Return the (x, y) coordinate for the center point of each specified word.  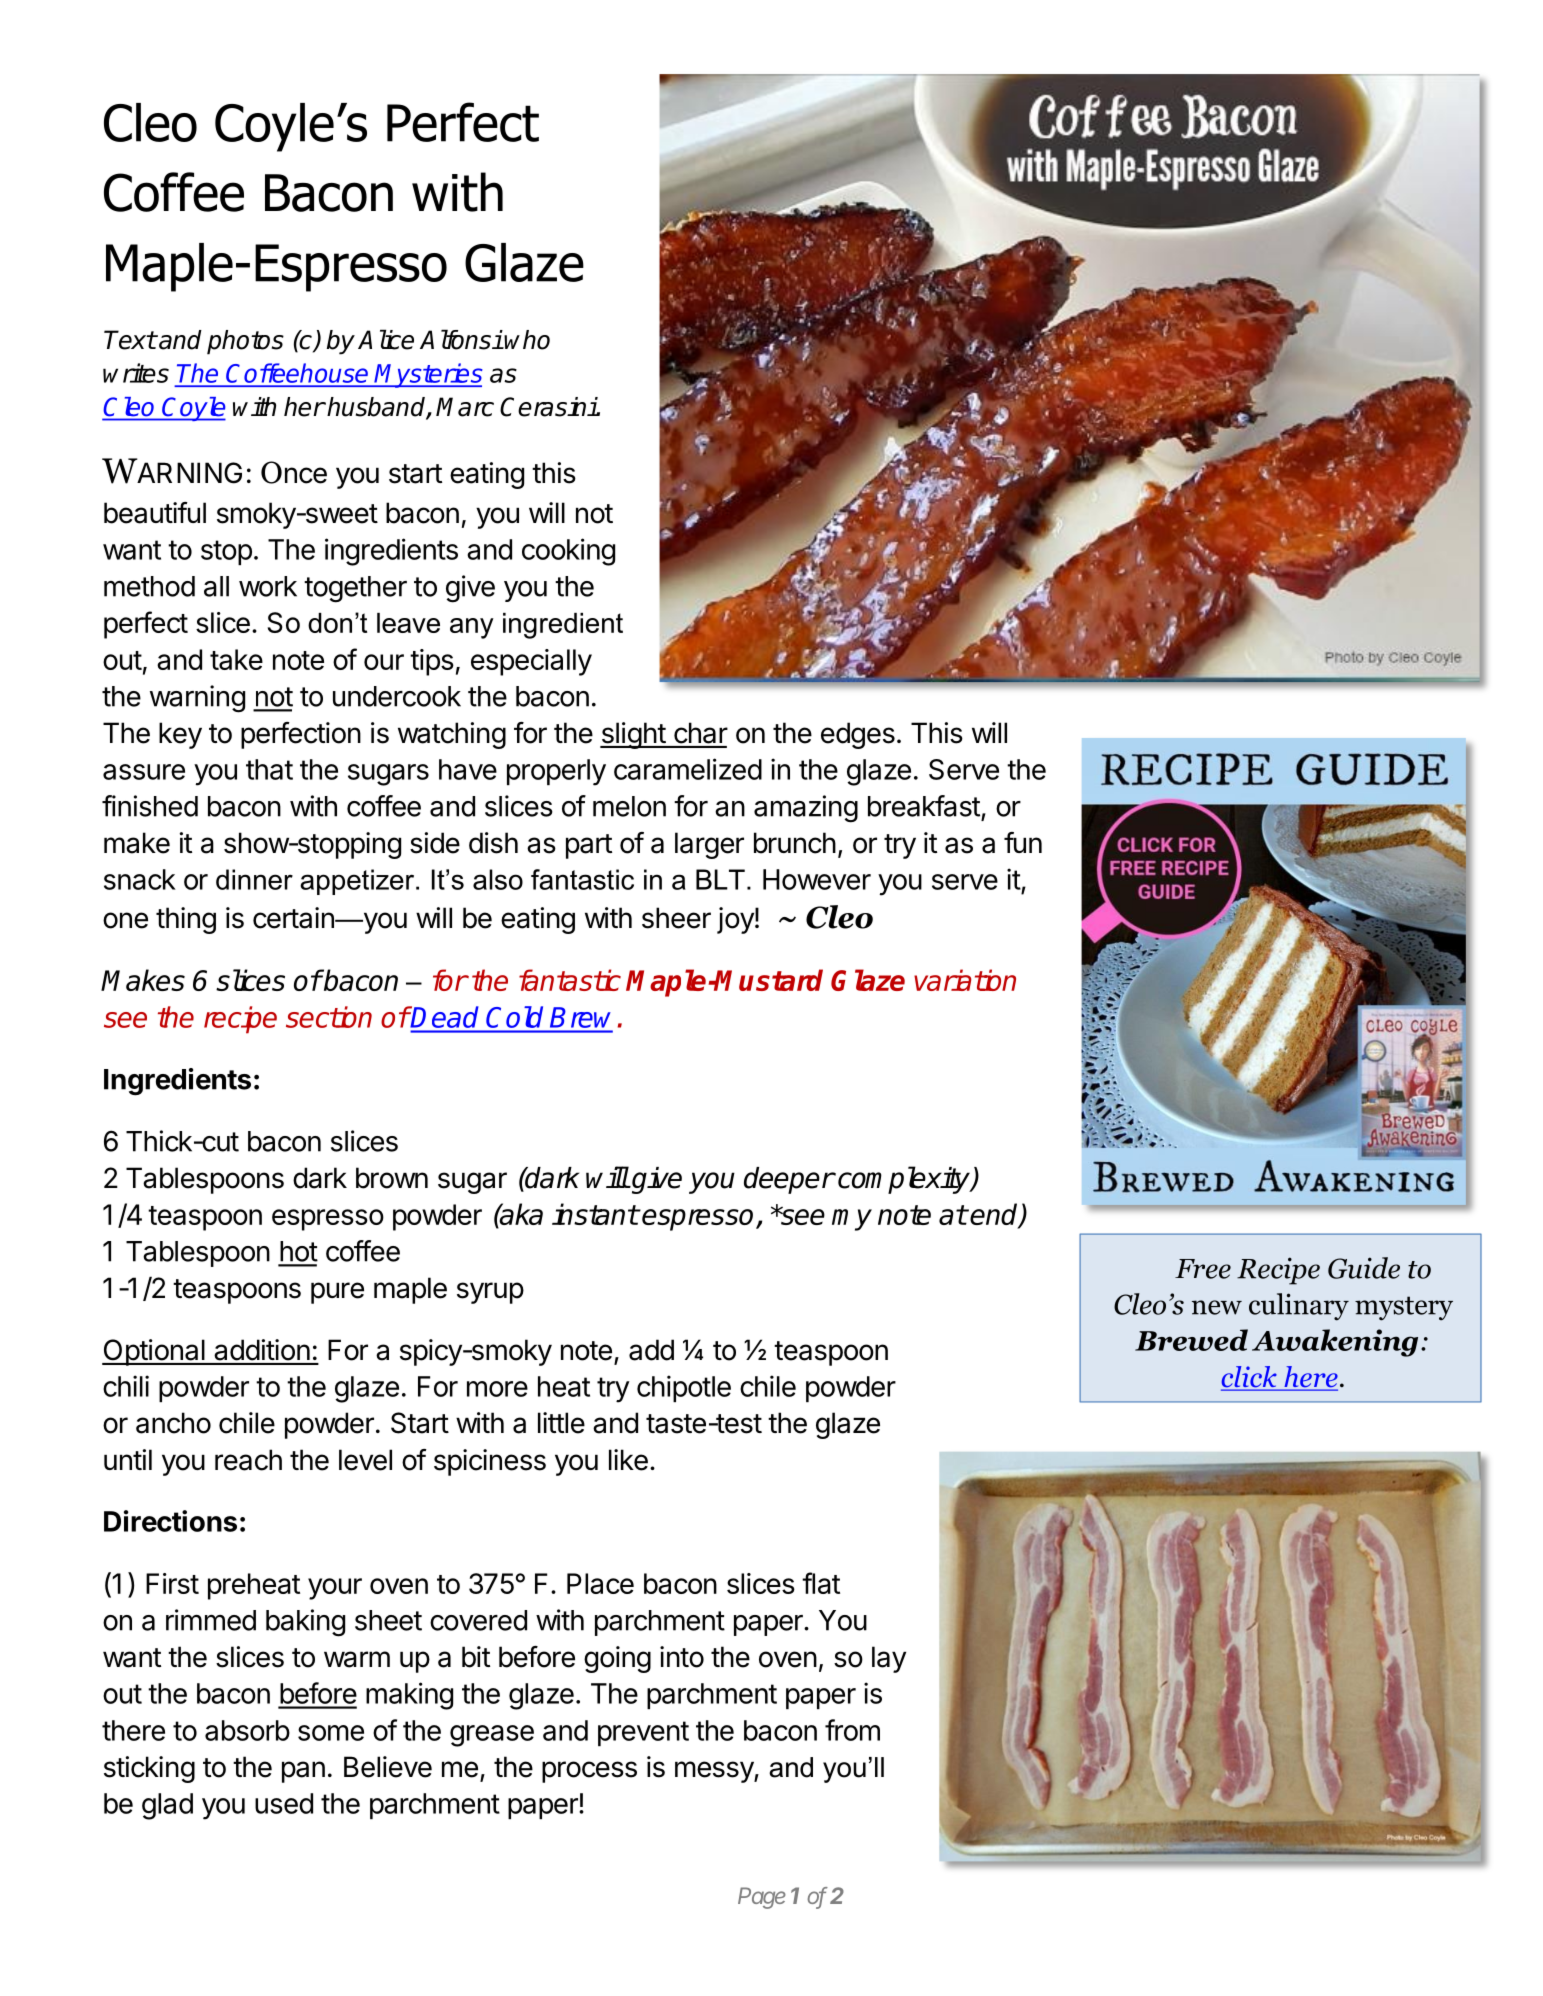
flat (821, 1583)
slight (633, 735)
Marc (465, 407)
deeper (789, 1180)
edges (858, 735)
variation (965, 980)
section (329, 1017)
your (335, 1589)
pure (337, 1293)
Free (1203, 1269)
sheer (676, 918)
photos (245, 342)
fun (1023, 842)
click (1250, 1378)
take (236, 659)
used (284, 1803)
